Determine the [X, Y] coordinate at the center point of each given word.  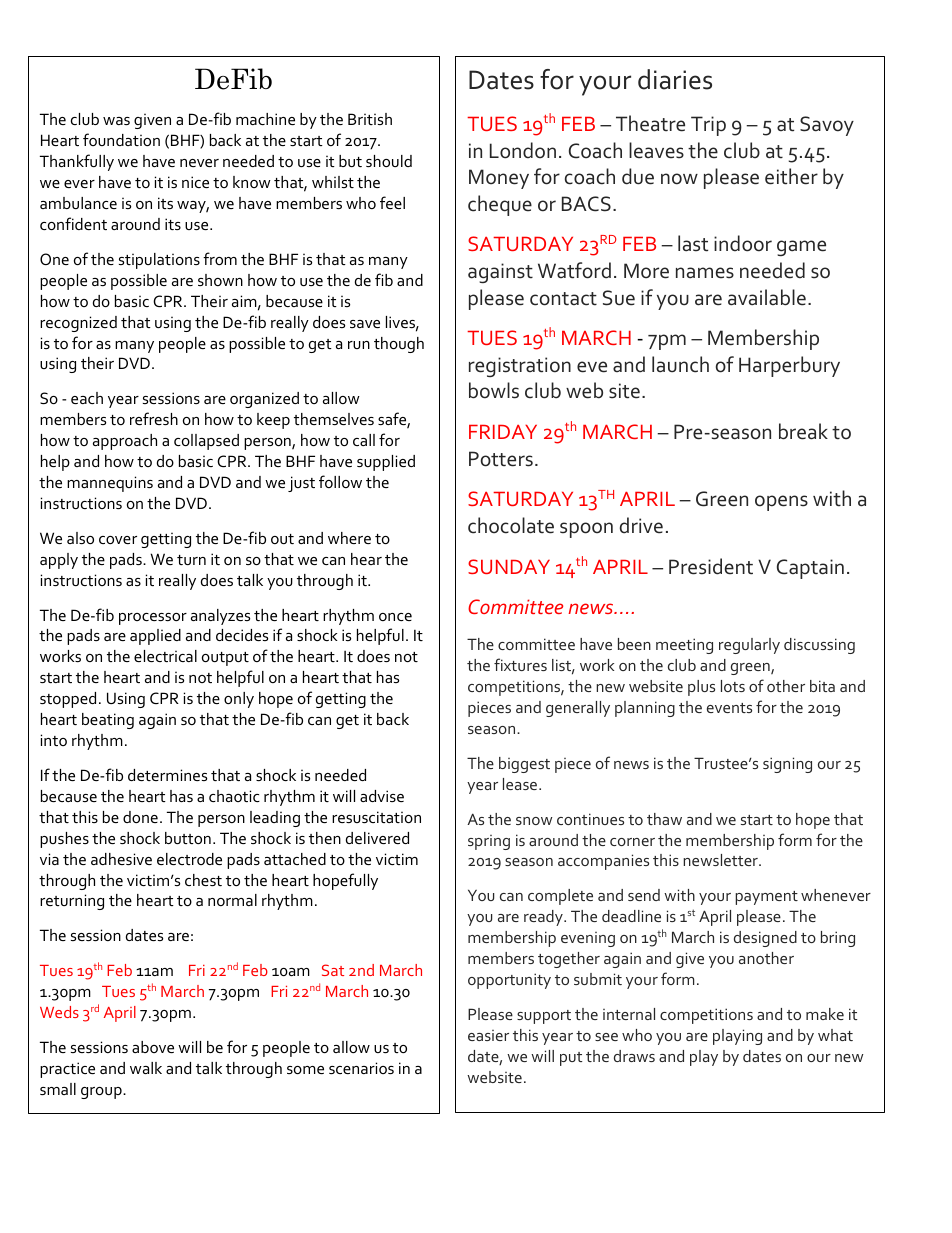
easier [488, 1035]
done [140, 817]
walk [146, 1068]
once [395, 617]
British [370, 119]
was [116, 121]
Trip [708, 126]
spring [489, 842]
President [711, 566]
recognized [78, 324]
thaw [664, 819]
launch [680, 364]
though [399, 345]
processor [153, 619]
